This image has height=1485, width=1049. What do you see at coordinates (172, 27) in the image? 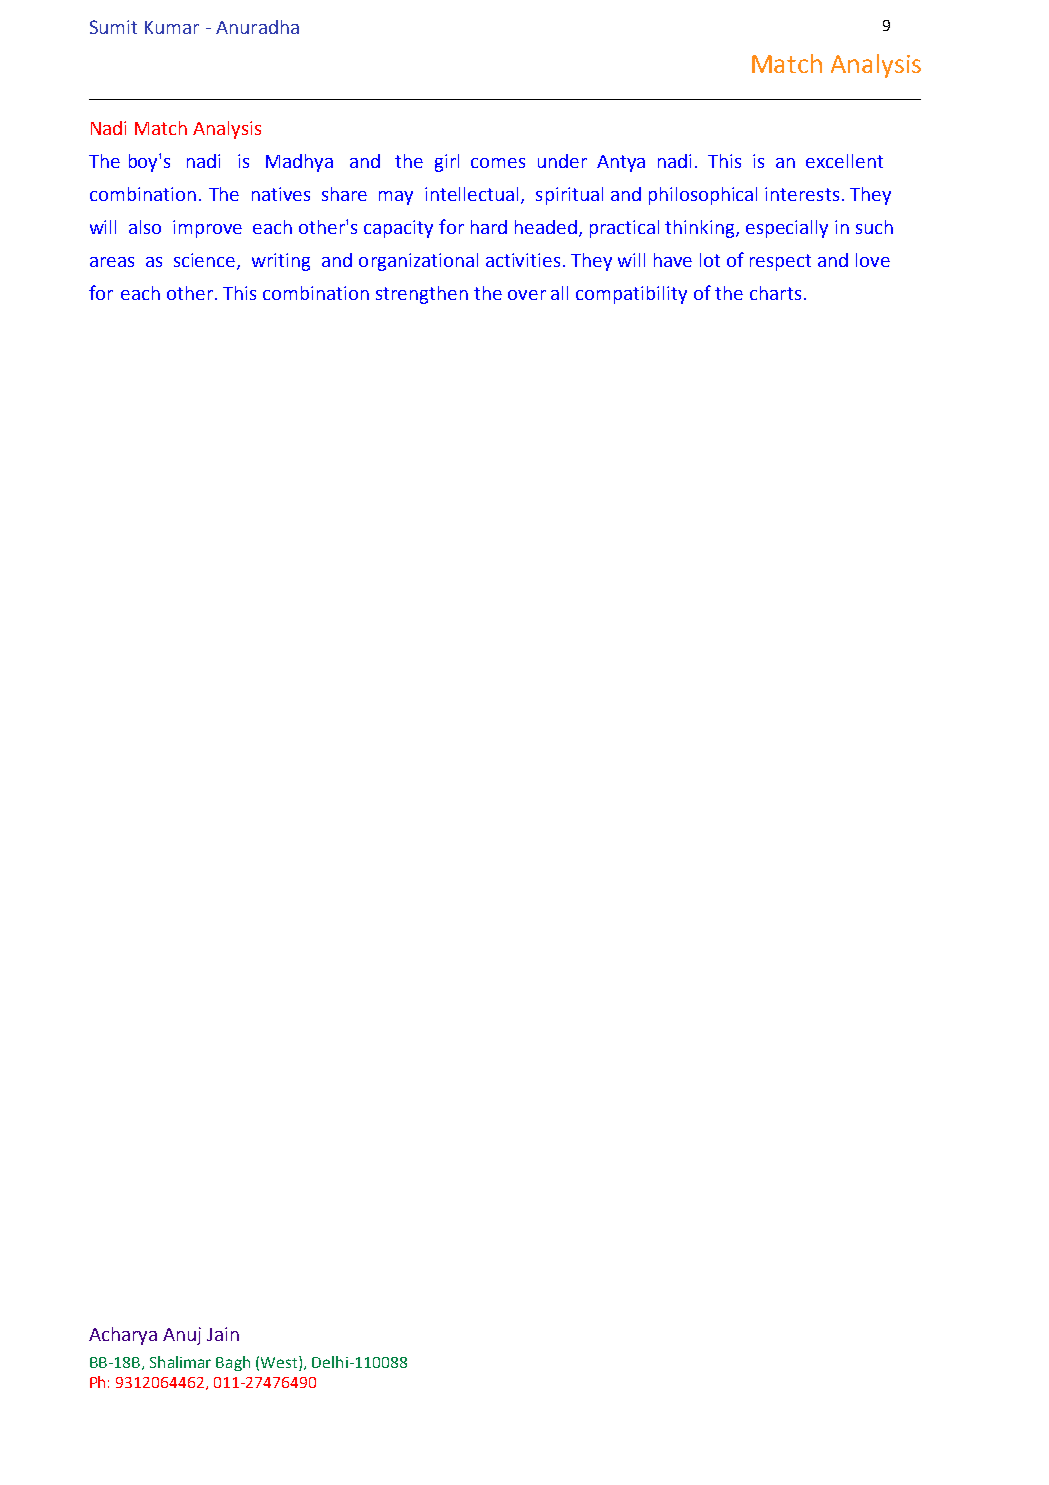
I see `Kumar` at bounding box center [172, 27].
